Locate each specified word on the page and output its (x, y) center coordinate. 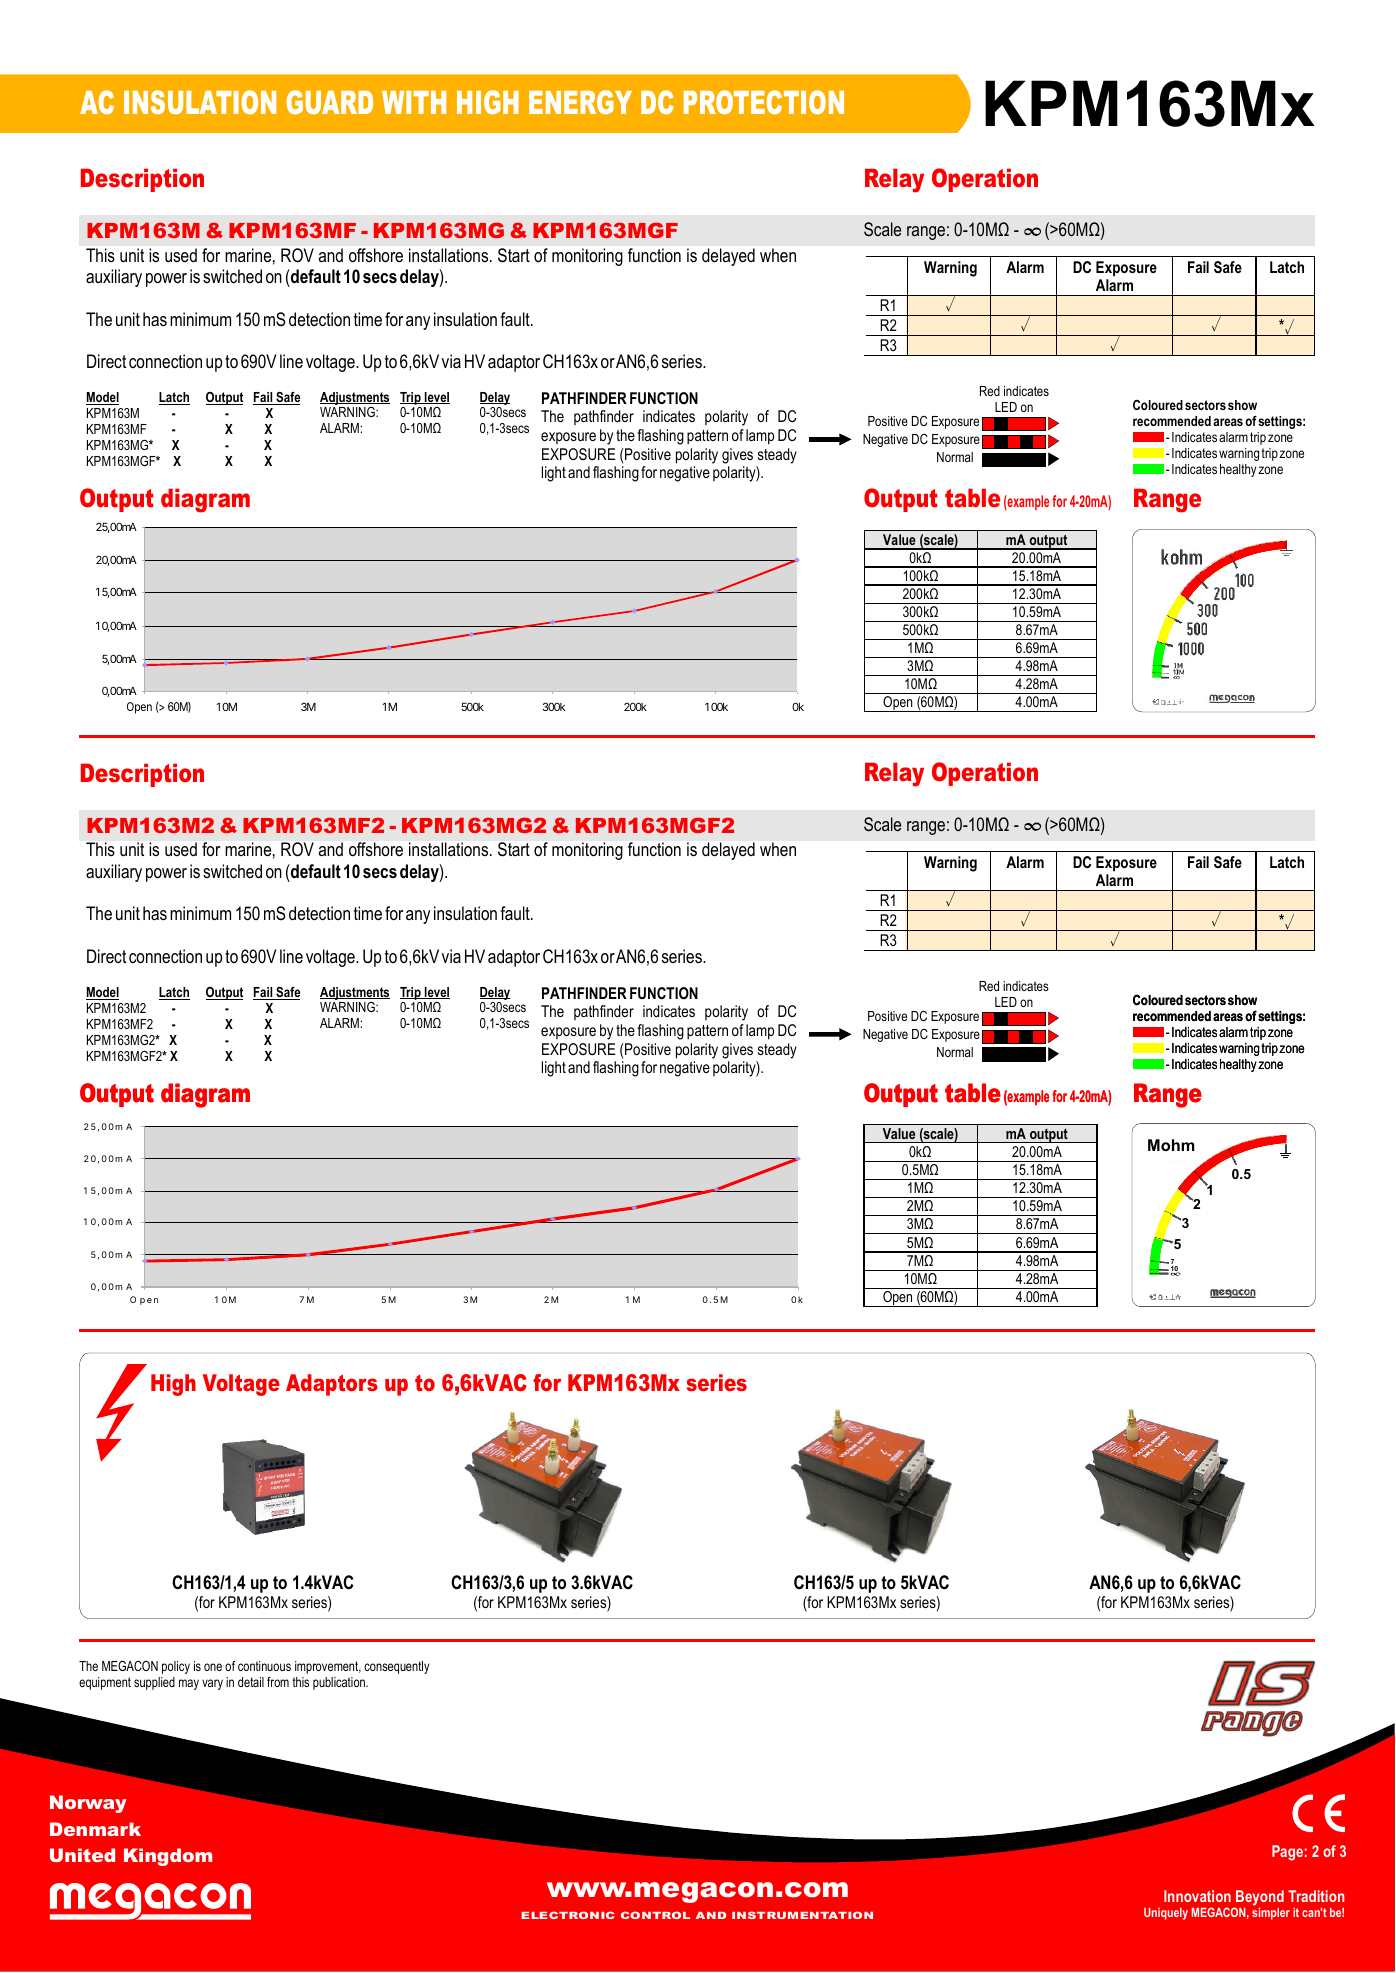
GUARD (329, 102)
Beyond (1259, 1899)
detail (251, 1682)
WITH (414, 102)
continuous (264, 1666)
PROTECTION (764, 102)
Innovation (1197, 1896)
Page (1287, 1853)
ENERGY (580, 102)
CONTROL (655, 1915)
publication (340, 1683)
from (278, 1682)
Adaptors (332, 1385)
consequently (396, 1667)
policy (176, 1667)
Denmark (95, 1829)
